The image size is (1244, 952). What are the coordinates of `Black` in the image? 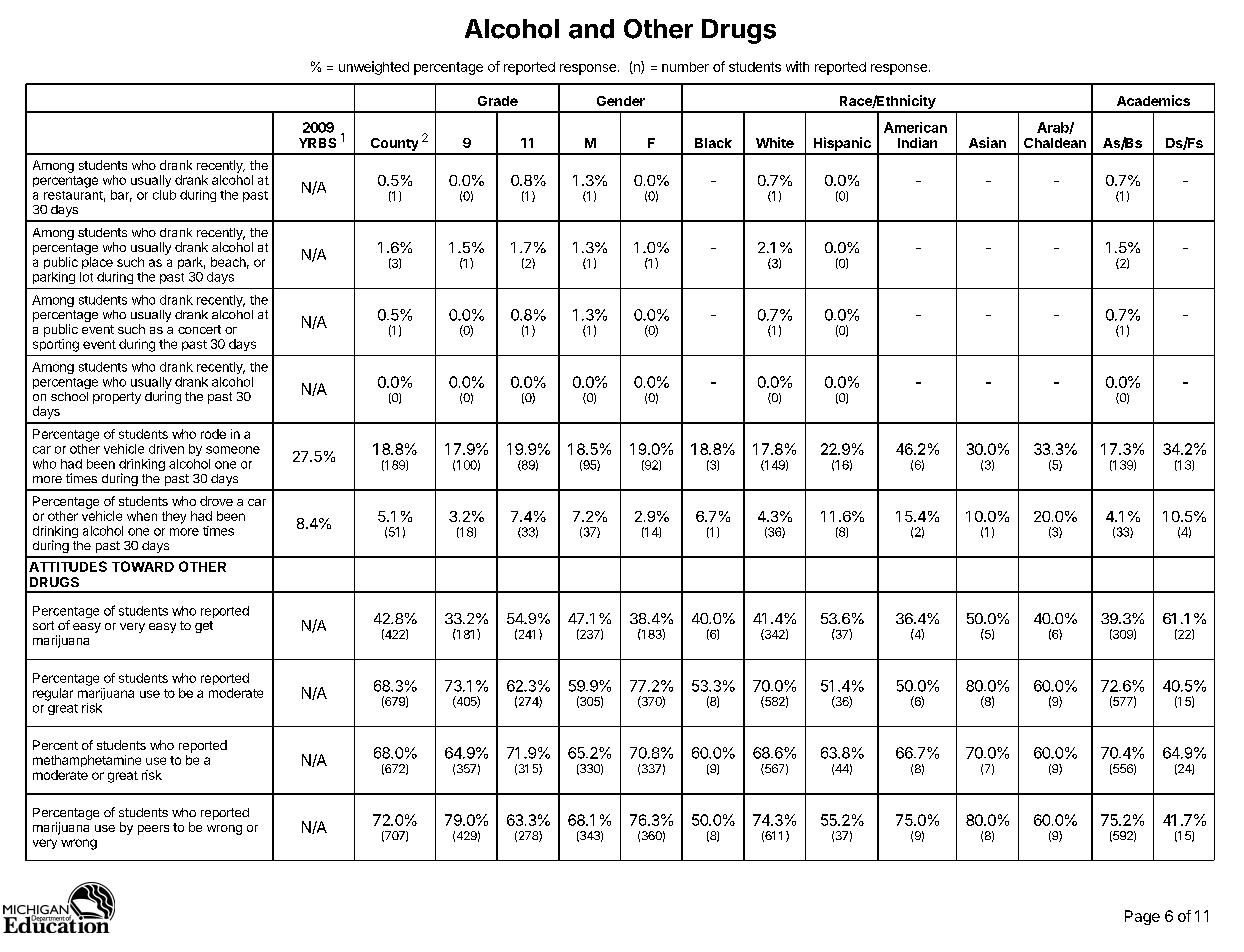 It's located at (713, 143).
